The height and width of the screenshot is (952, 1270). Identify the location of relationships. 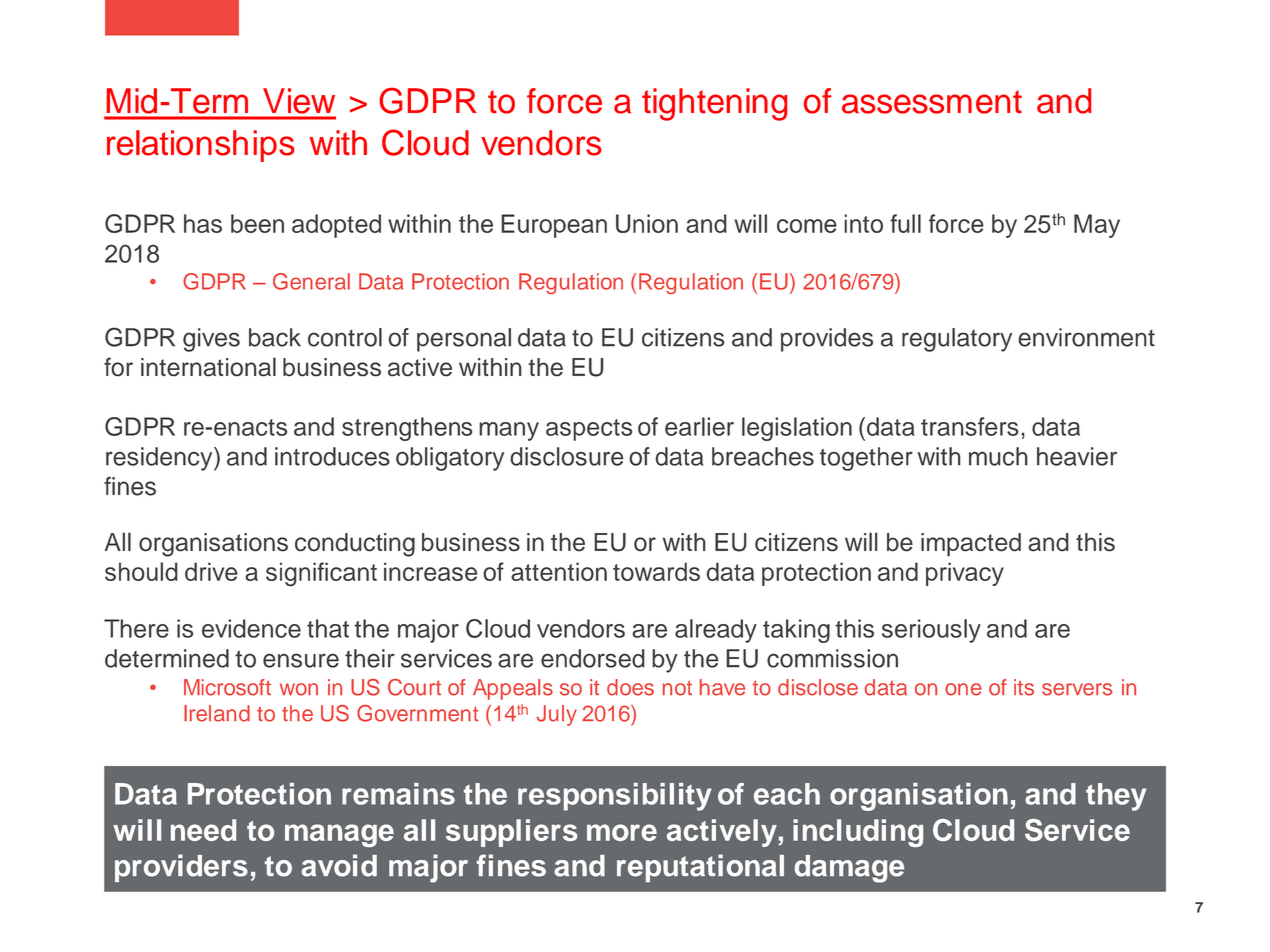
(200, 146).
